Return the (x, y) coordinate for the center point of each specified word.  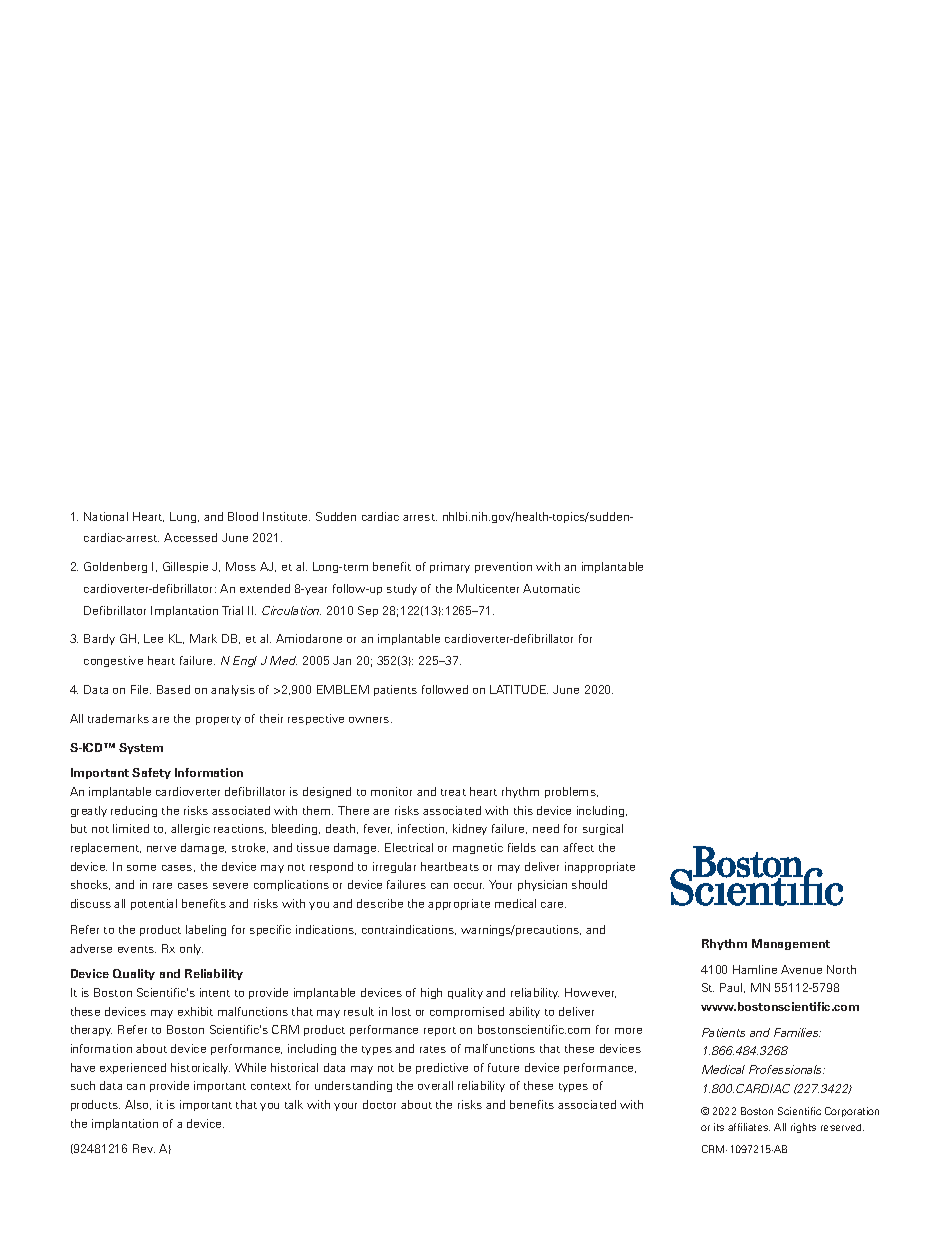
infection (422, 829)
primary (450, 567)
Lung (184, 517)
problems (571, 792)
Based (173, 689)
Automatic (551, 588)
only (191, 949)
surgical (603, 829)
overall (435, 1085)
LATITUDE (519, 689)
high (431, 993)
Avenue (801, 969)
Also (138, 1105)
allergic (190, 829)
